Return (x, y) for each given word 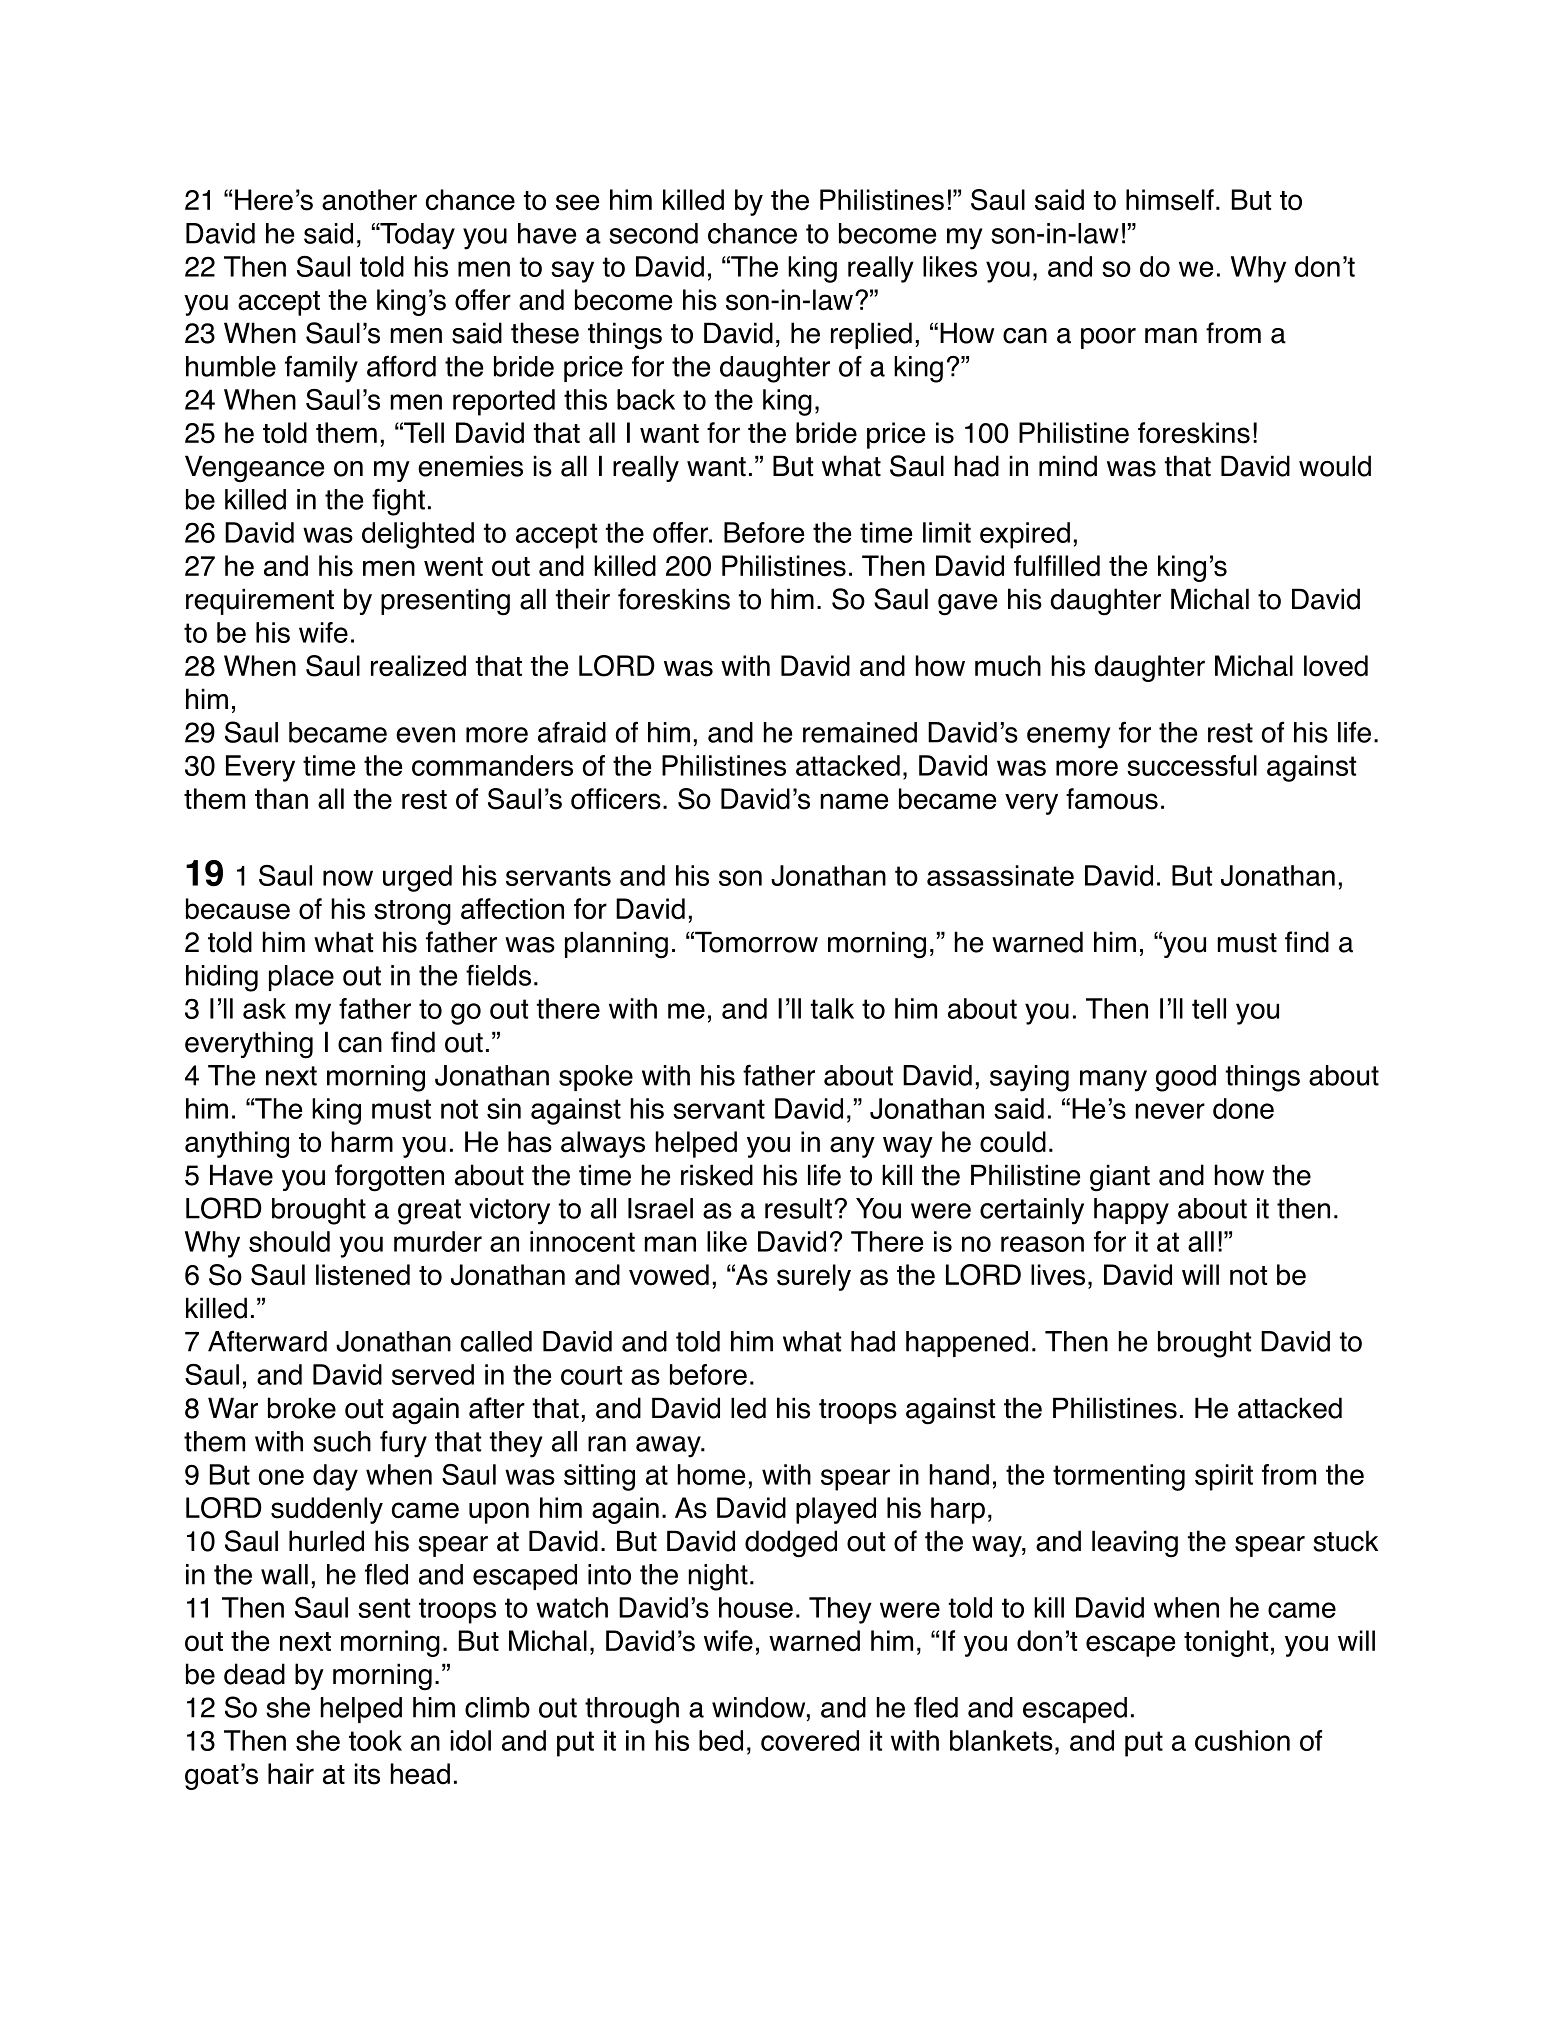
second (653, 233)
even (425, 735)
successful (1192, 765)
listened (363, 1275)
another (369, 200)
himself (1170, 200)
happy (1131, 1211)
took (375, 1740)
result (798, 1208)
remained (860, 732)
